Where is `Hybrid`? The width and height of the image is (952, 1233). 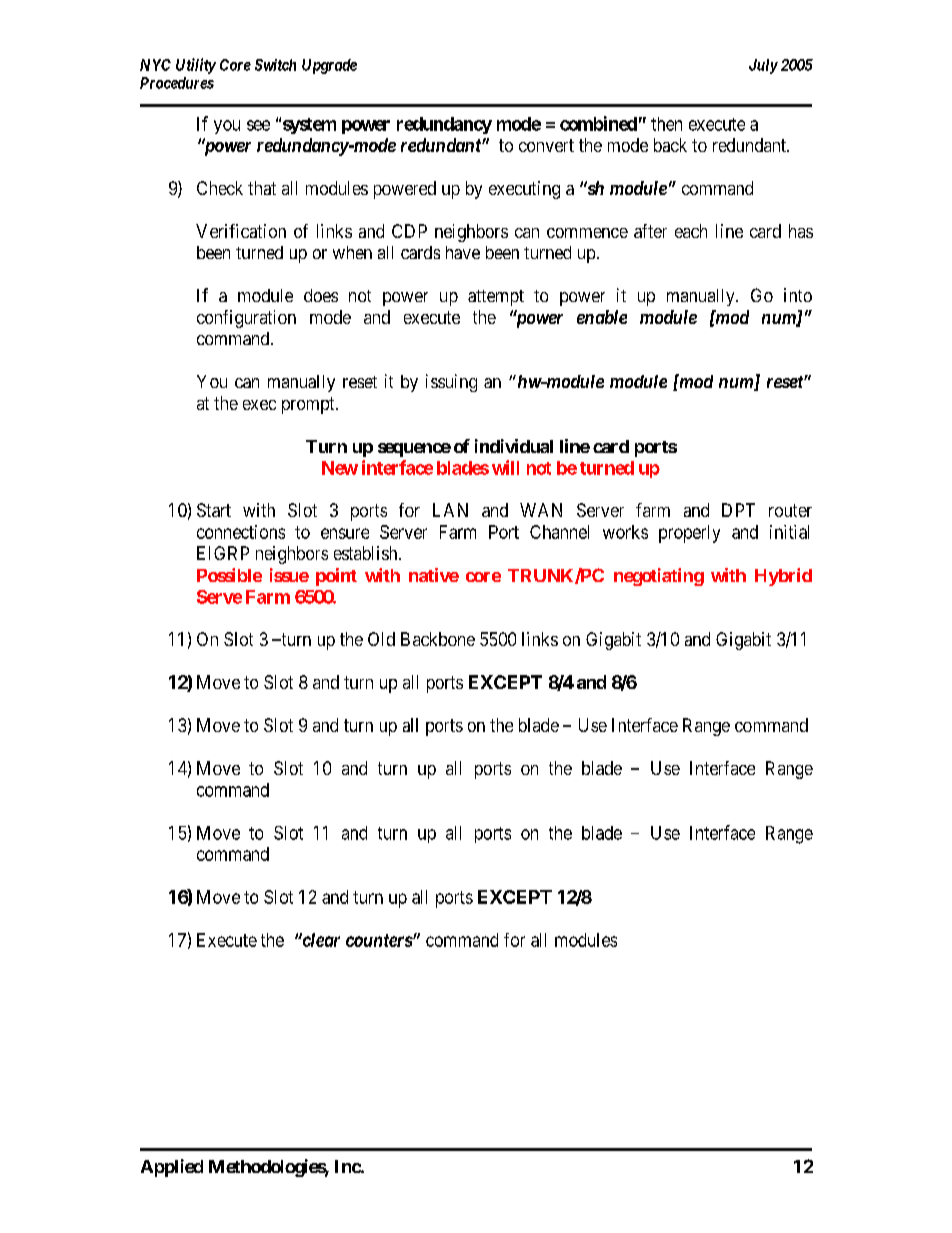 Hybrid is located at coordinates (783, 577).
